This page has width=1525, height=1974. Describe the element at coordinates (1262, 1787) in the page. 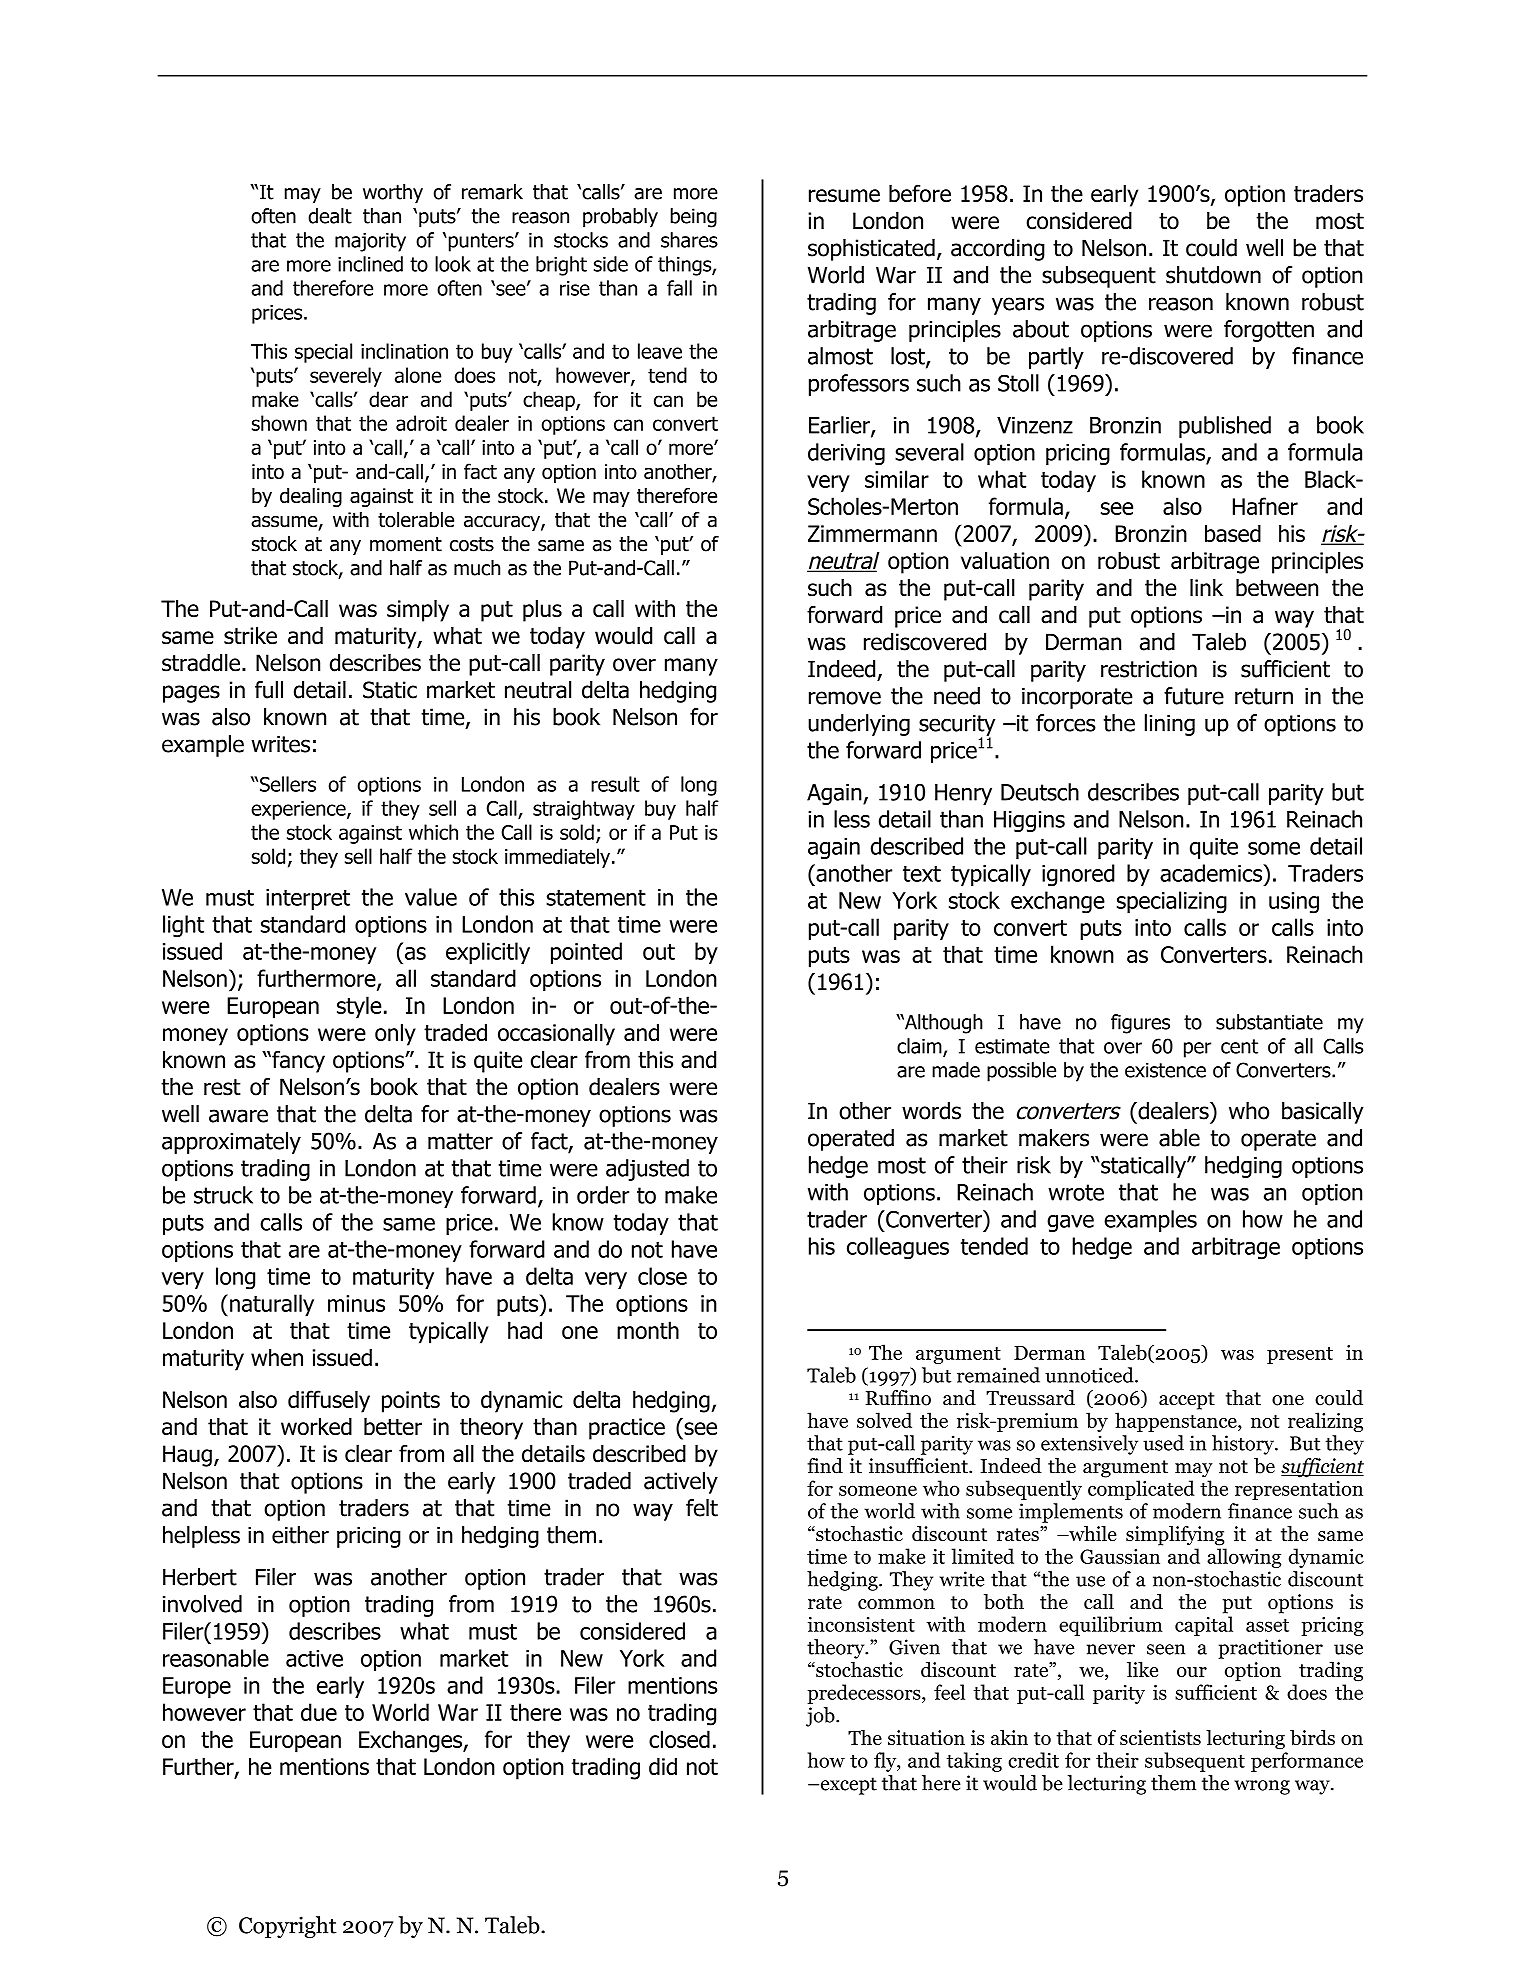

I see `wrong` at that location.
